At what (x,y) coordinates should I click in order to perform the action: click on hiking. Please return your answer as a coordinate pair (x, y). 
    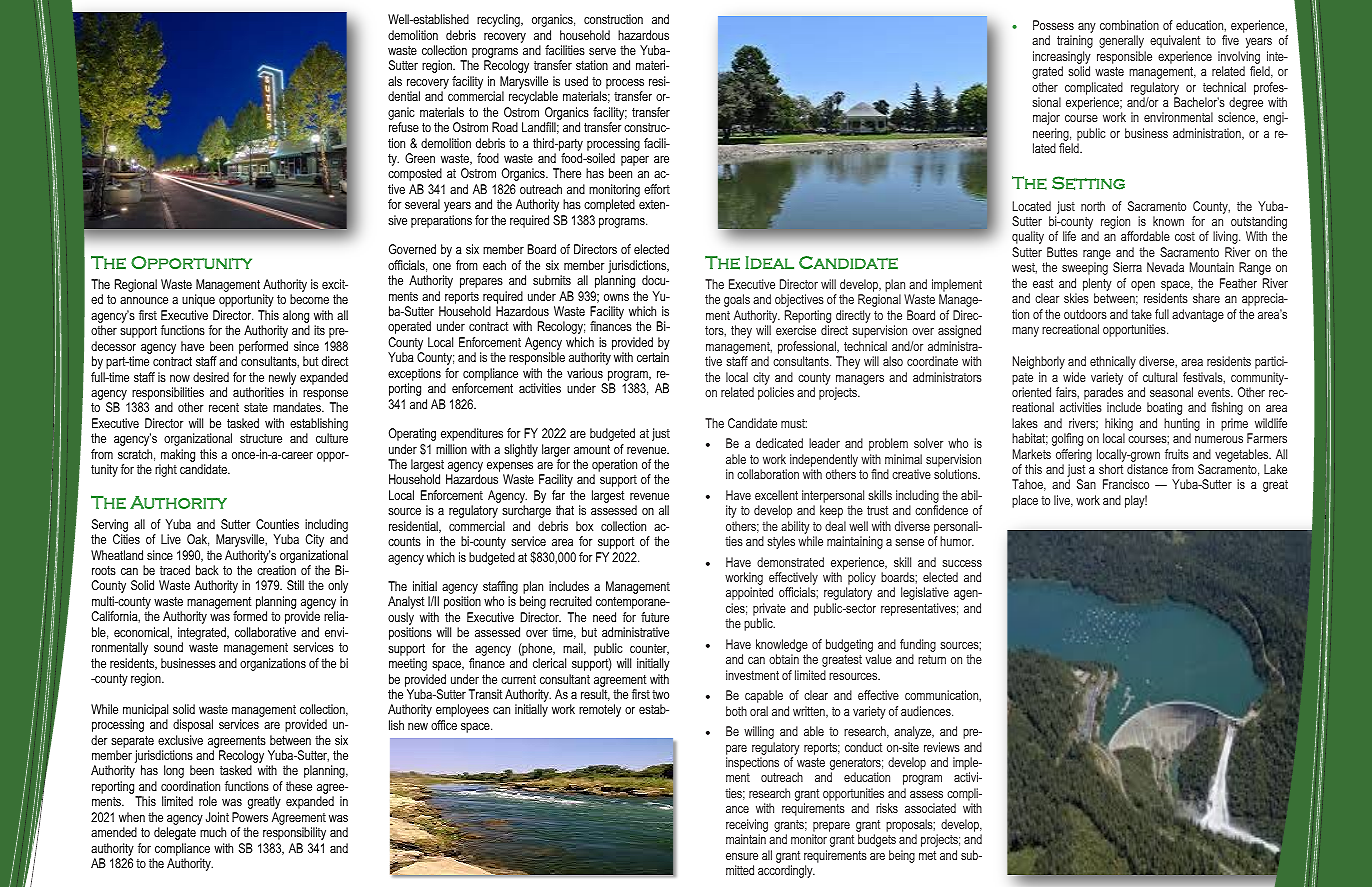
    Looking at the image, I should click on (1118, 426).
